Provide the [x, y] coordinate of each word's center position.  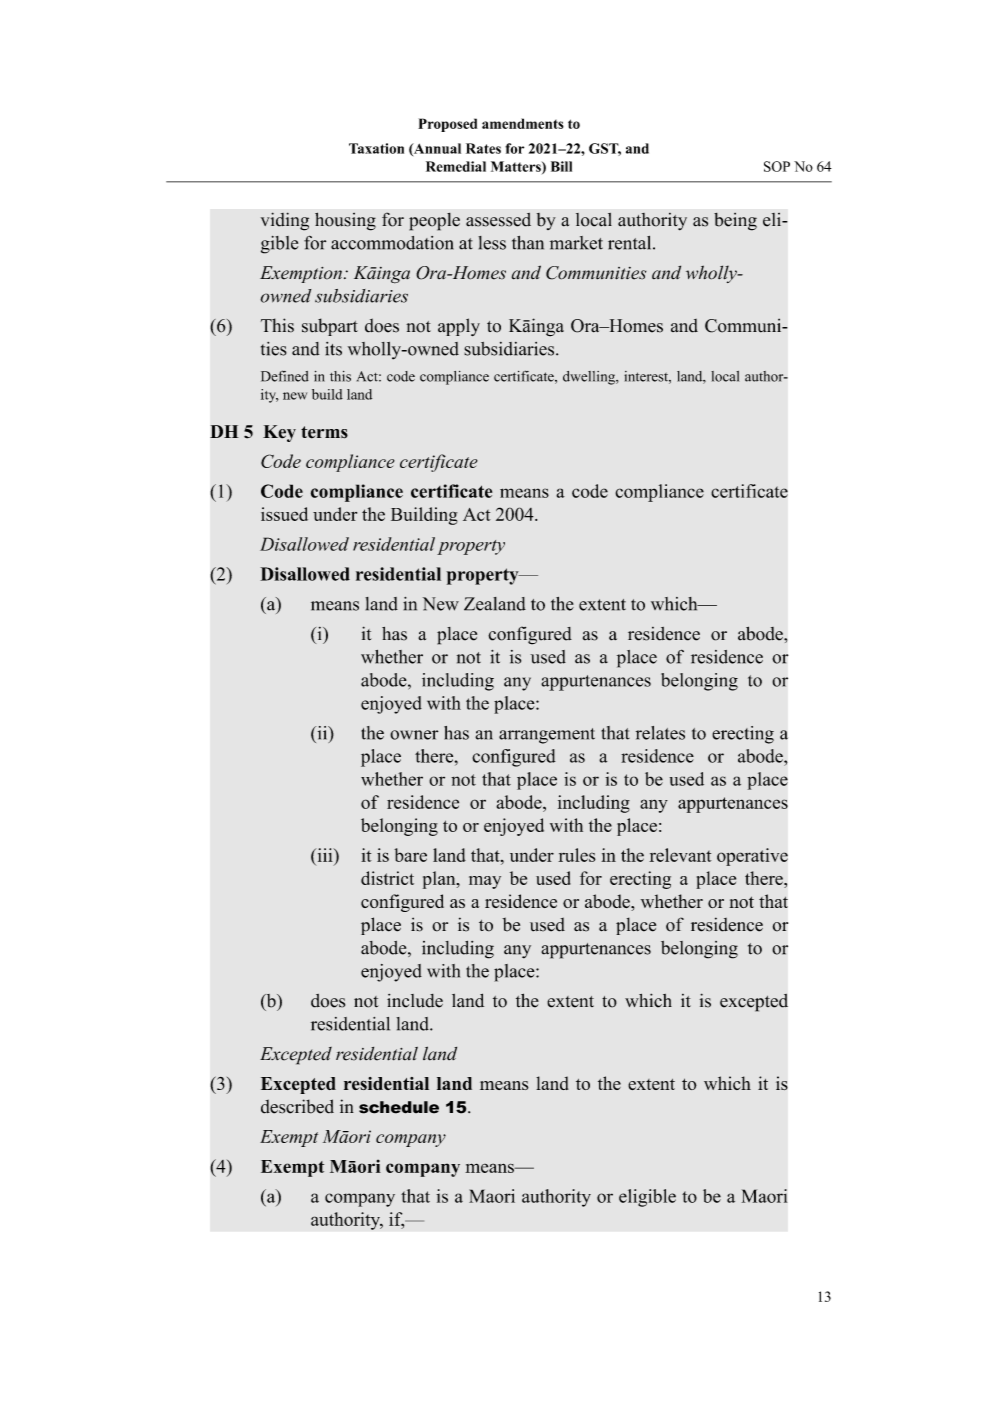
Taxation [376, 148]
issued [284, 514]
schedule [399, 1107]
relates [660, 733]
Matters [517, 167]
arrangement [547, 736]
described [297, 1106]
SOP [777, 166]
